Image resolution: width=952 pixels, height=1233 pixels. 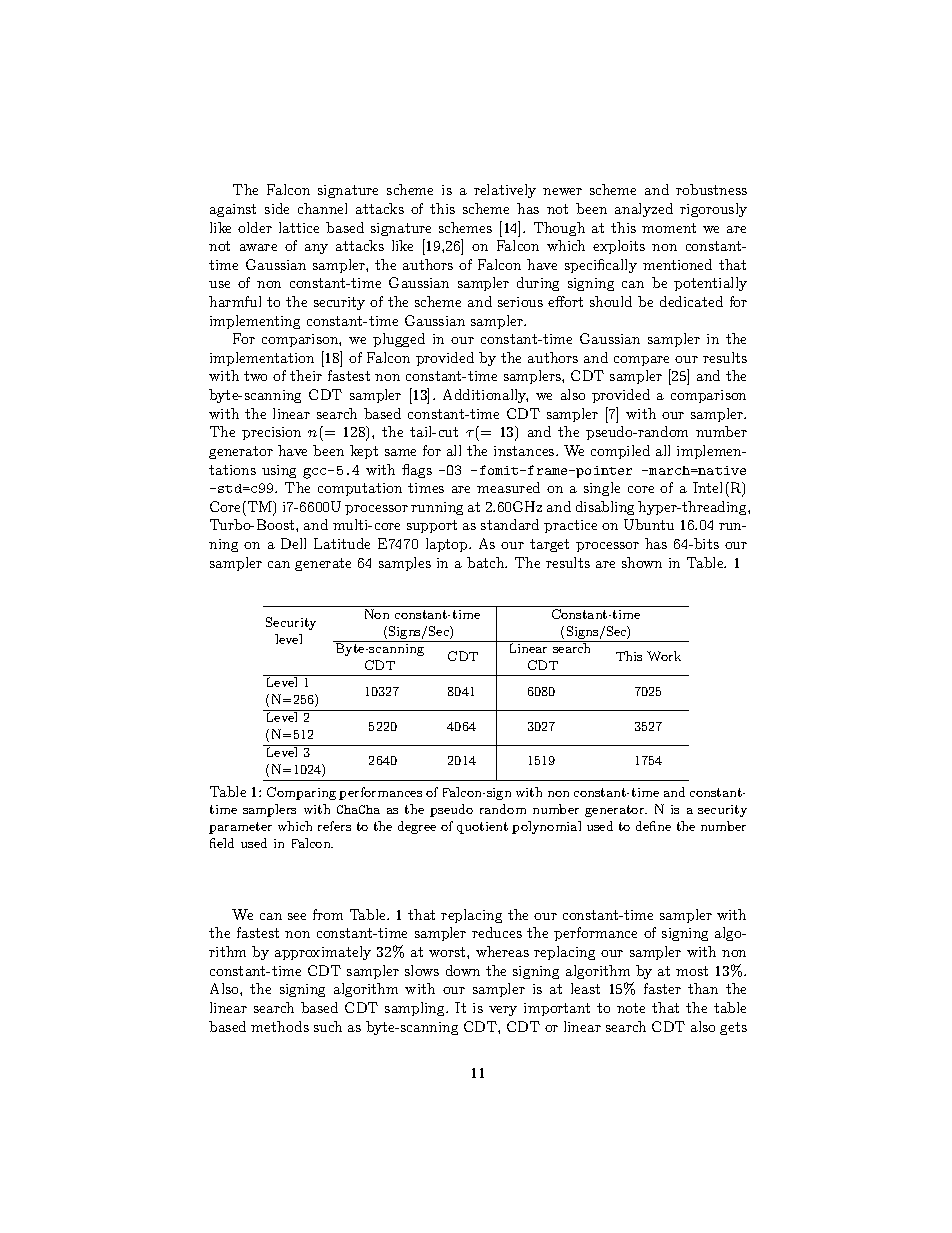 I want to click on Work, so click(x=664, y=656).
